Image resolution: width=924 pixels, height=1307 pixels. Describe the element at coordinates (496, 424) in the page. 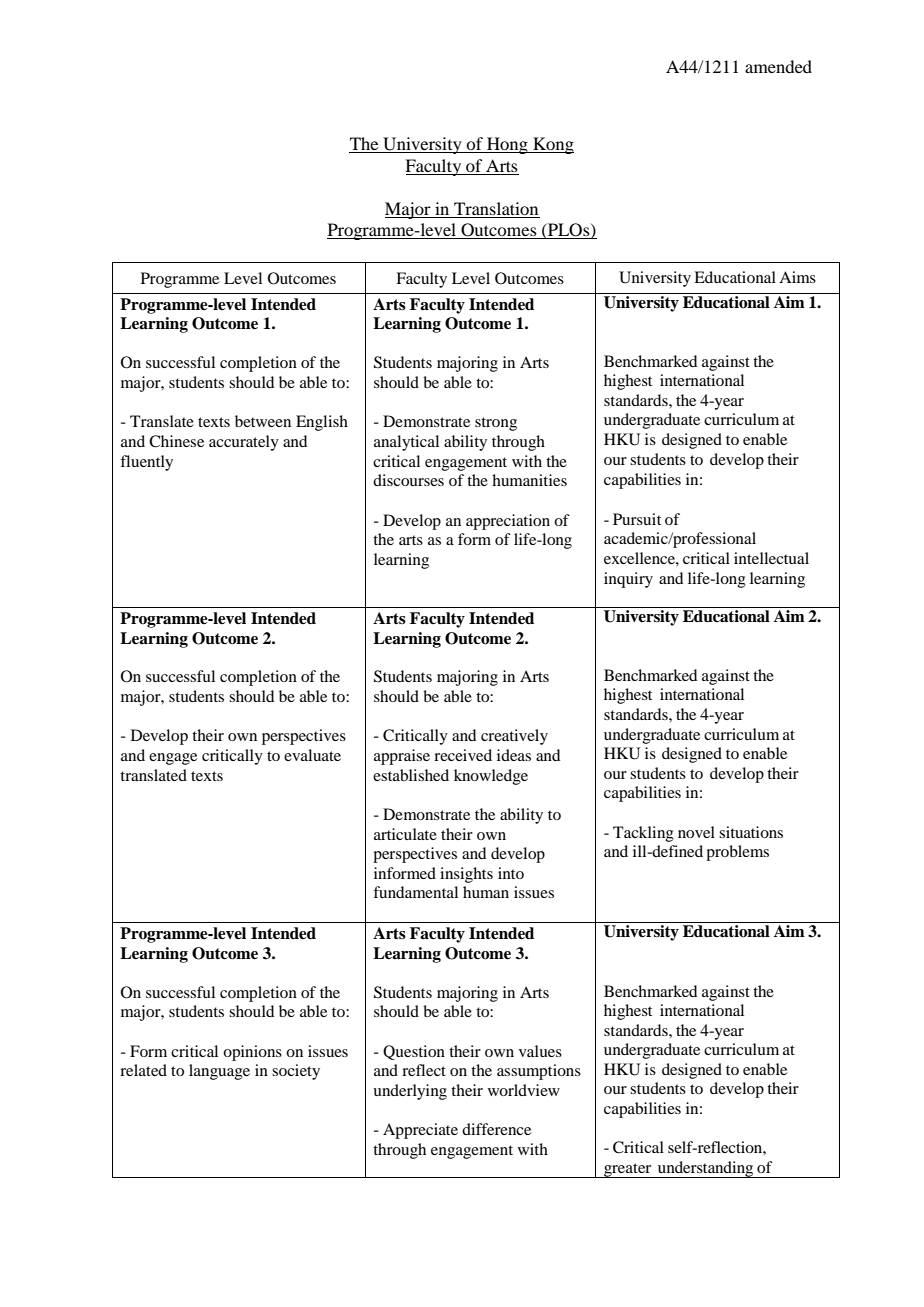

I see `strong` at that location.
